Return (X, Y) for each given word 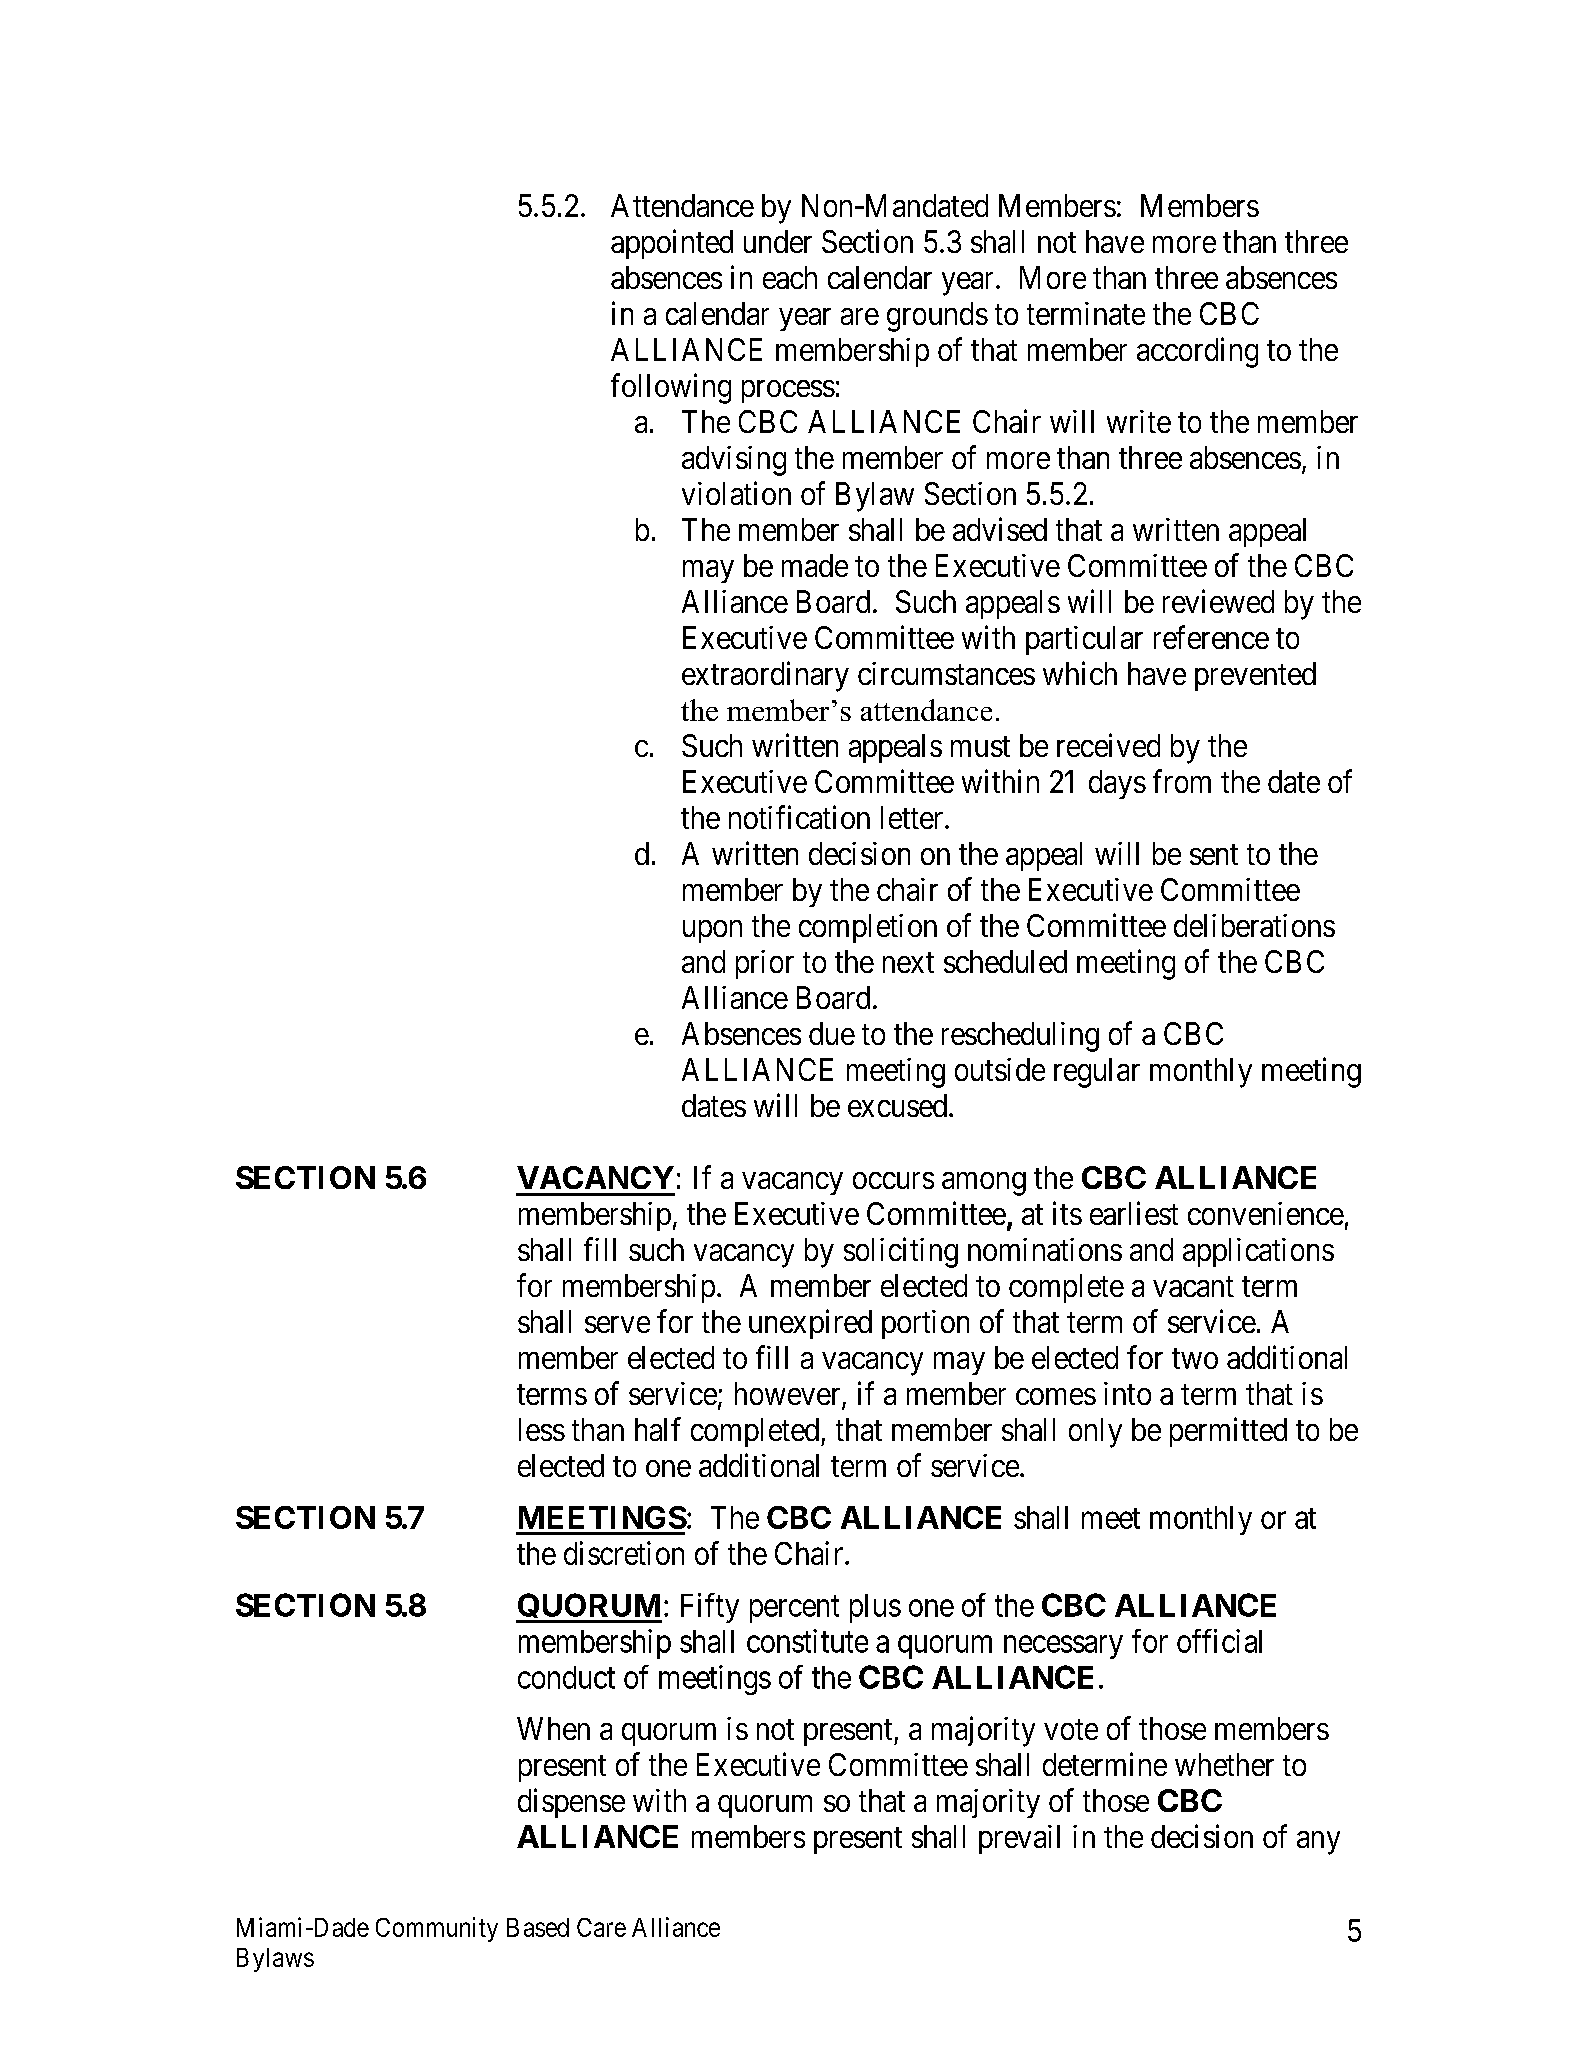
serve (617, 1324)
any (1318, 1843)
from (1182, 781)
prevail (1019, 1839)
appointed (672, 244)
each (790, 277)
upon (712, 931)
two (1195, 1358)
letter (913, 817)
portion (925, 1324)
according (1197, 352)
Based (538, 1927)
